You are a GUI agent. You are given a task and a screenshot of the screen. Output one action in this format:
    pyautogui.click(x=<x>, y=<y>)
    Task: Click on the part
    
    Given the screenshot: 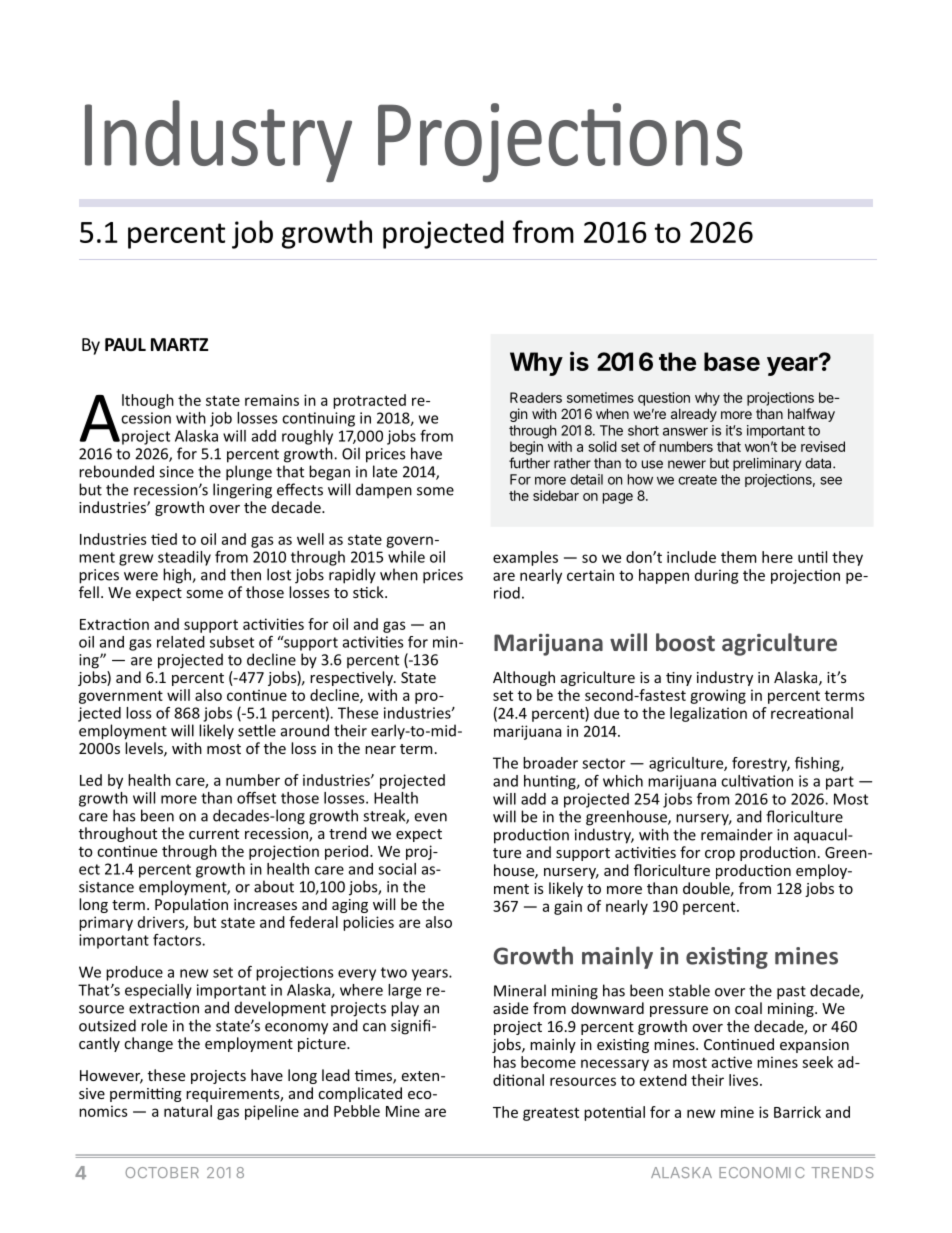 What is the action you would take?
    pyautogui.click(x=840, y=783)
